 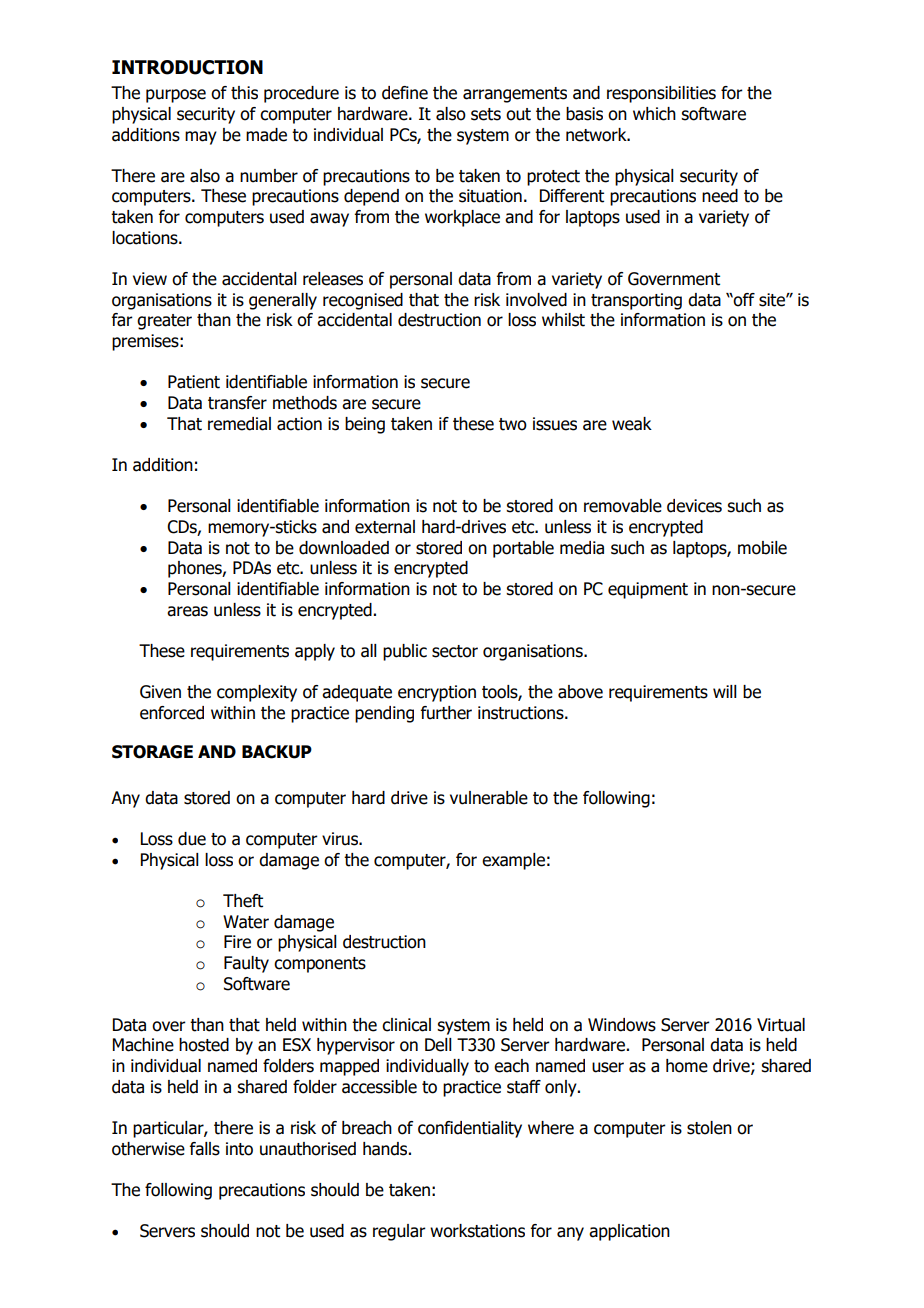 I want to click on falls, so click(x=205, y=1149).
